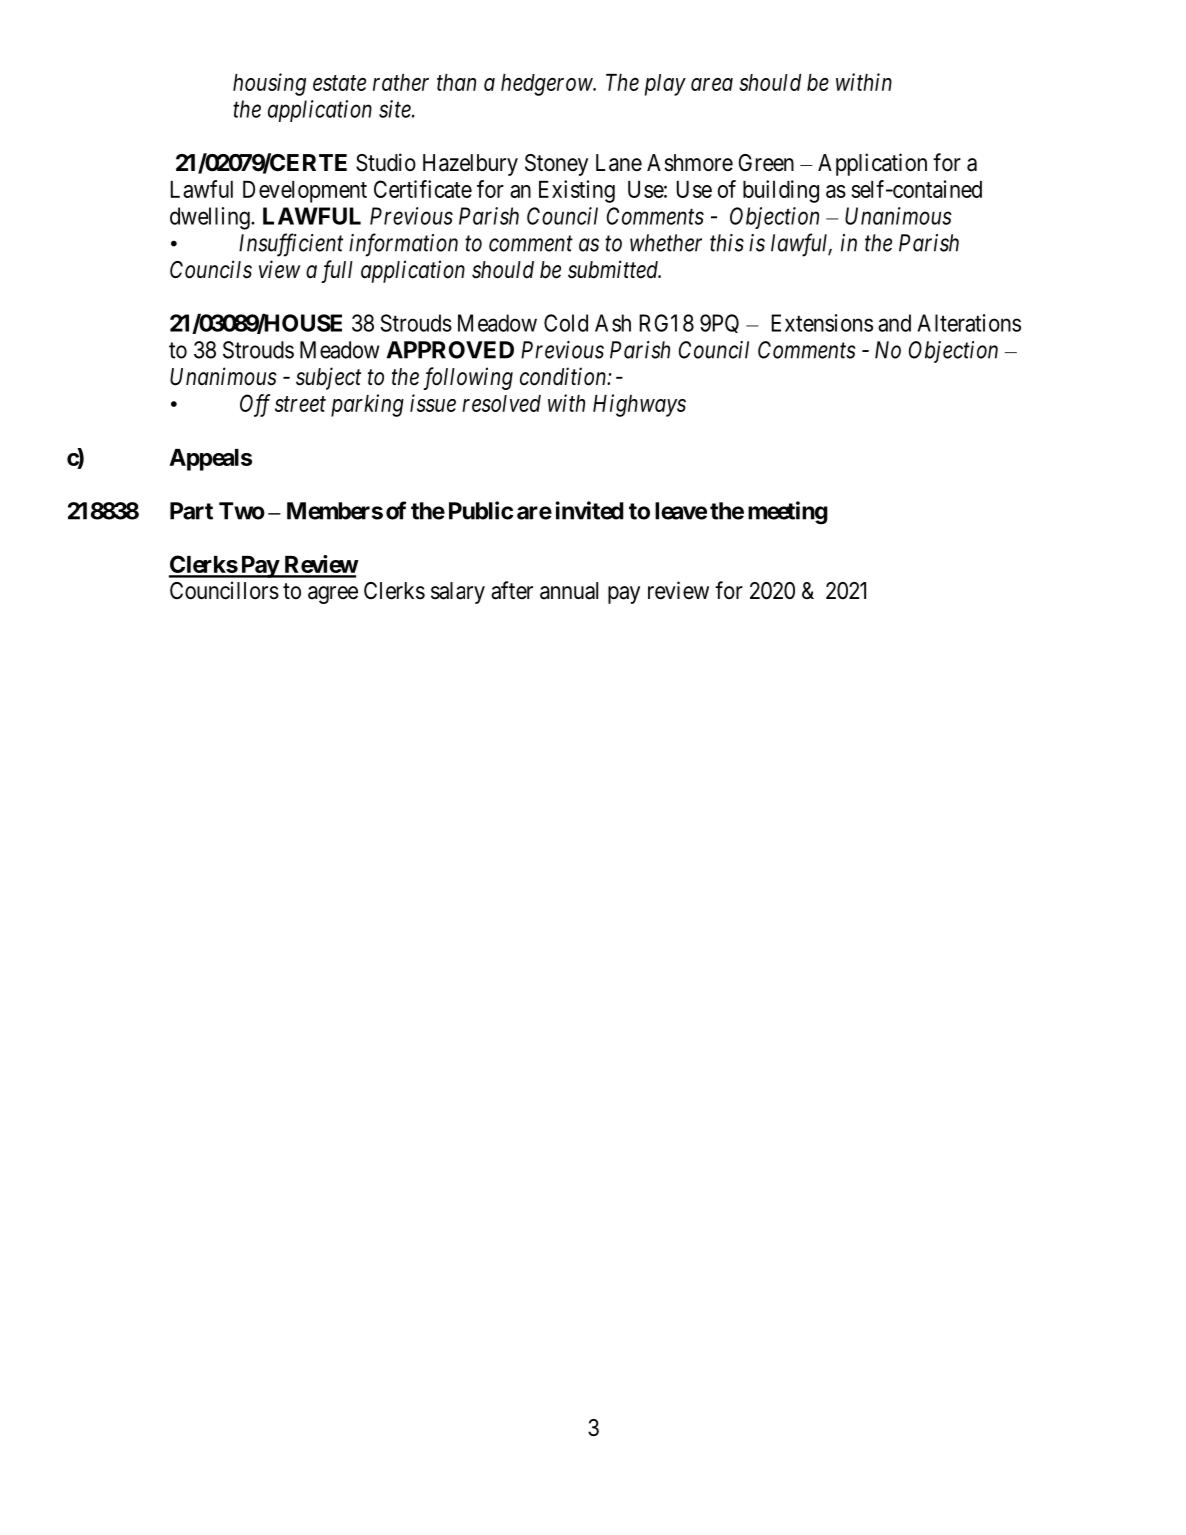 Image resolution: width=1186 pixels, height=1535 pixels. Describe the element at coordinates (822, 323) in the document. I see `Extensions` at that location.
